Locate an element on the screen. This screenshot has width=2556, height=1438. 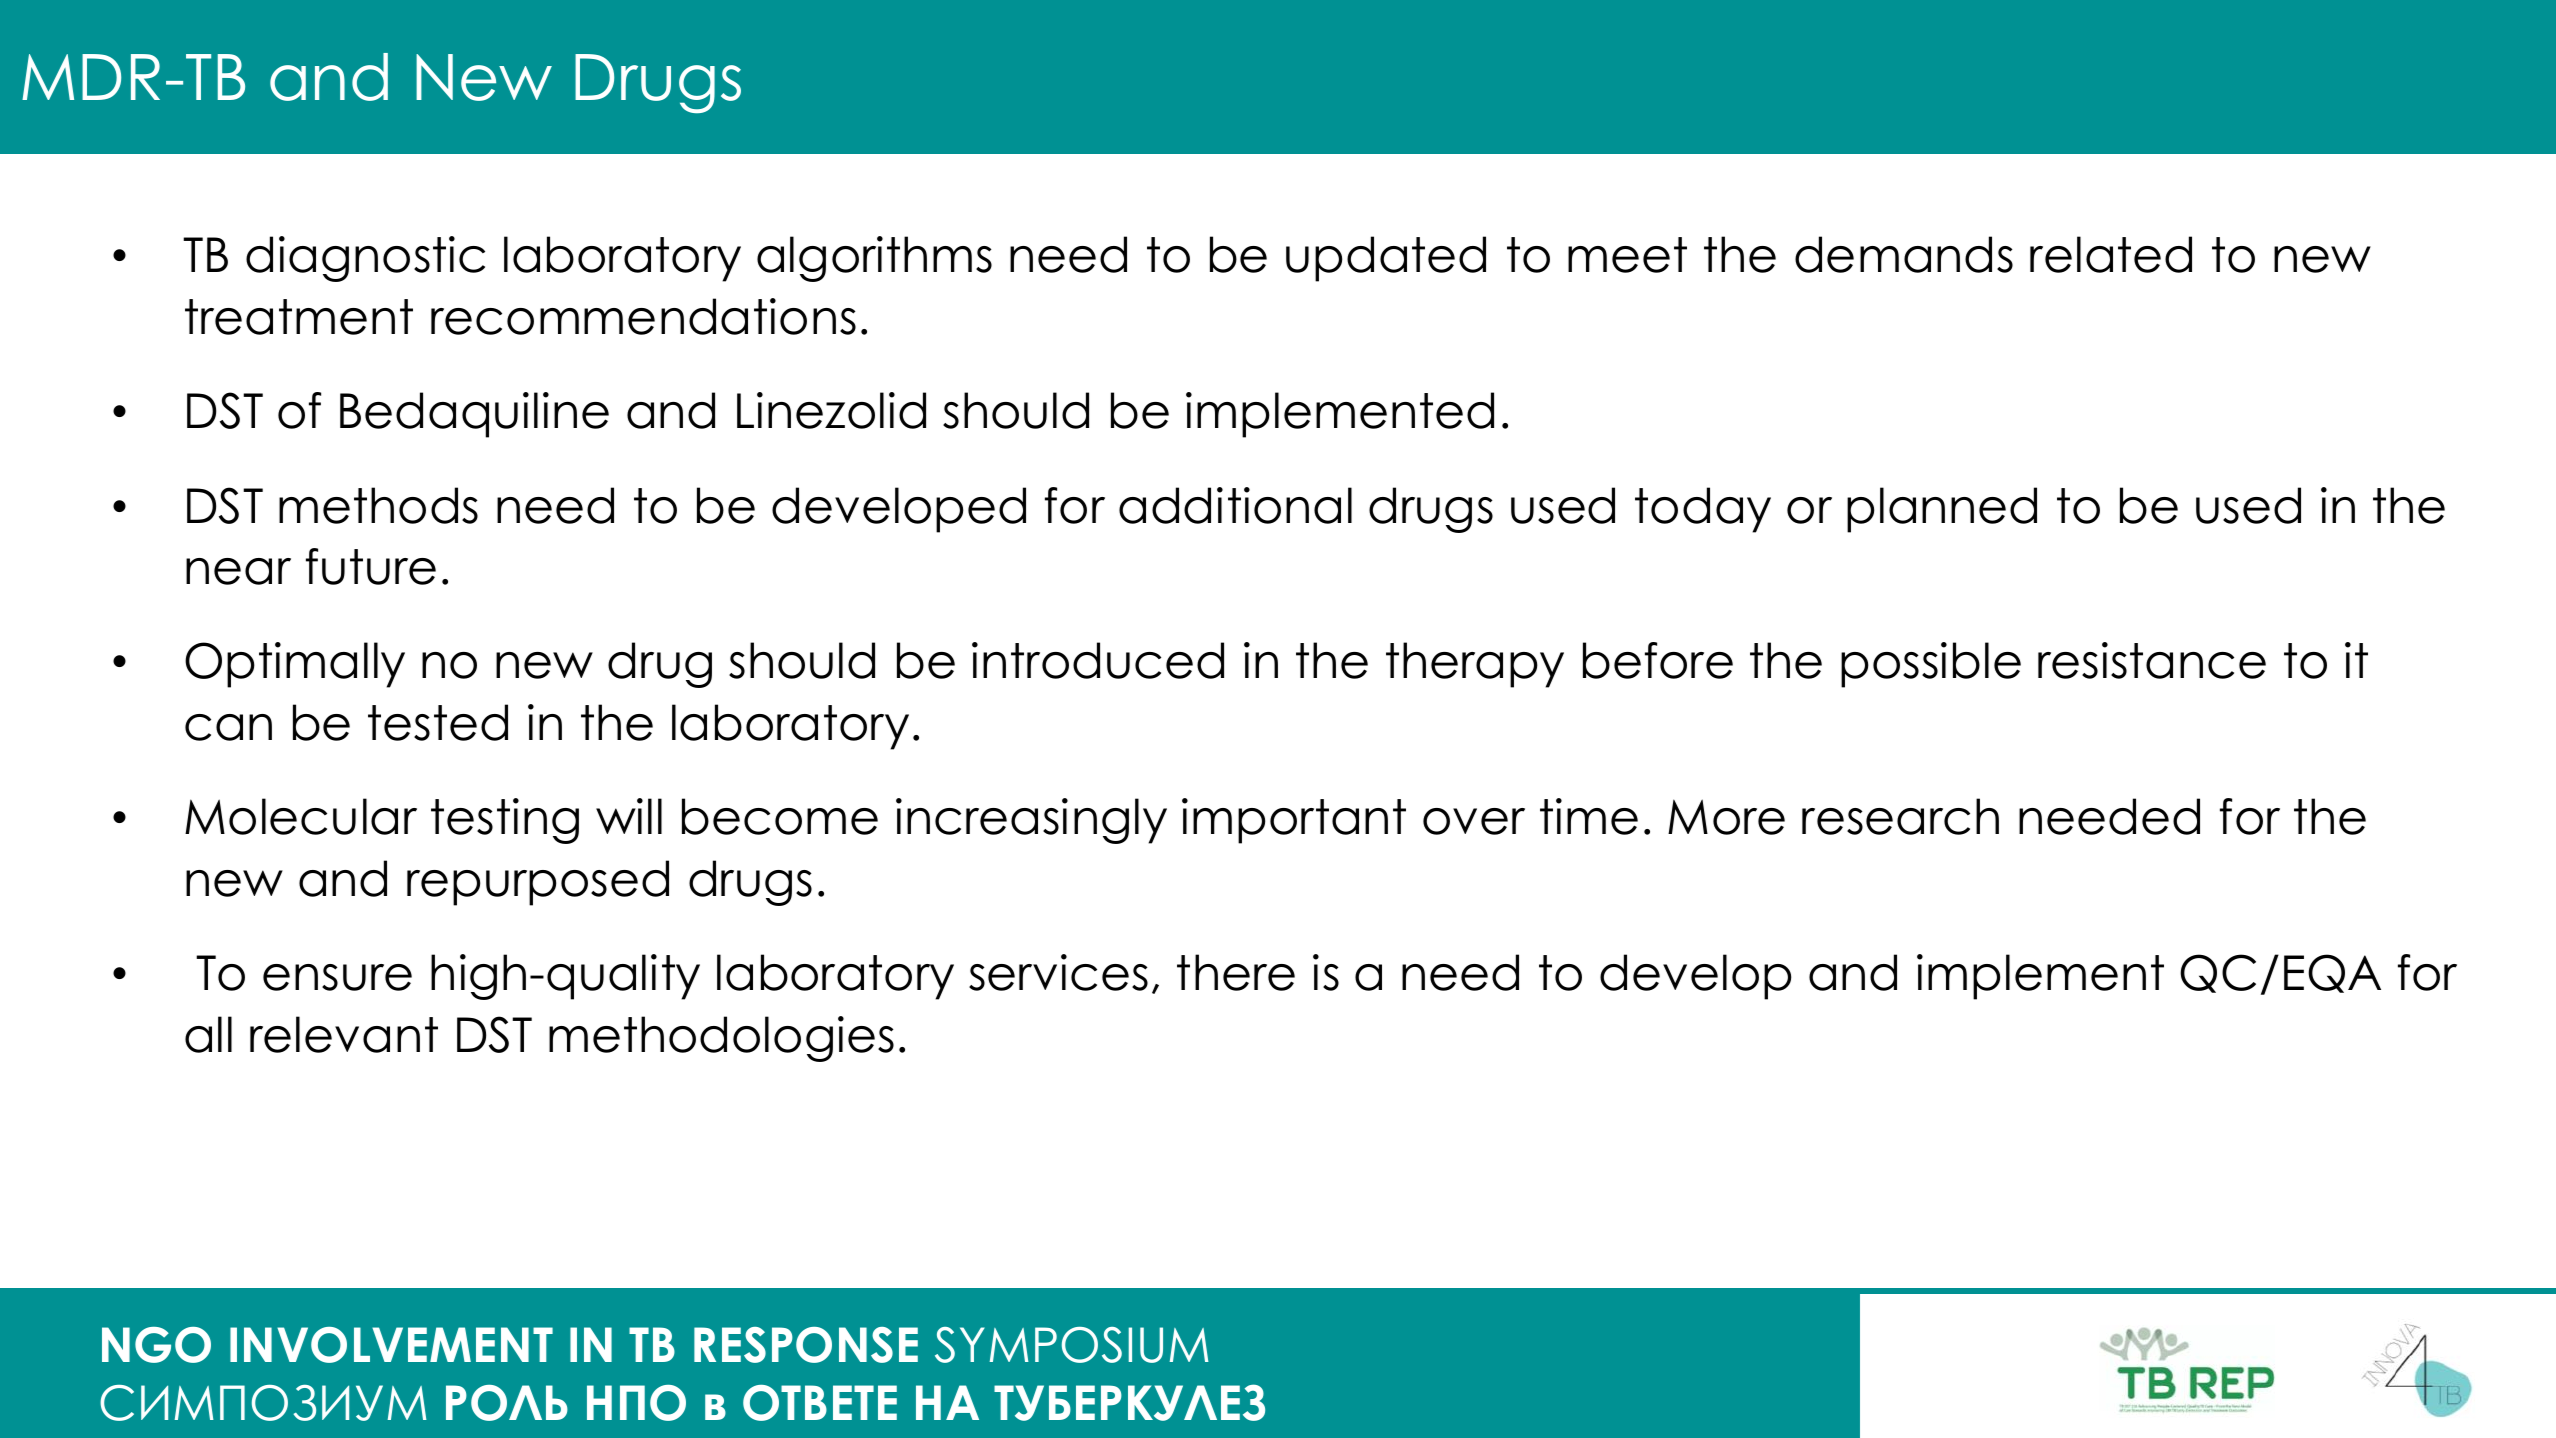
INVOLVEMENT is located at coordinates (391, 1345).
